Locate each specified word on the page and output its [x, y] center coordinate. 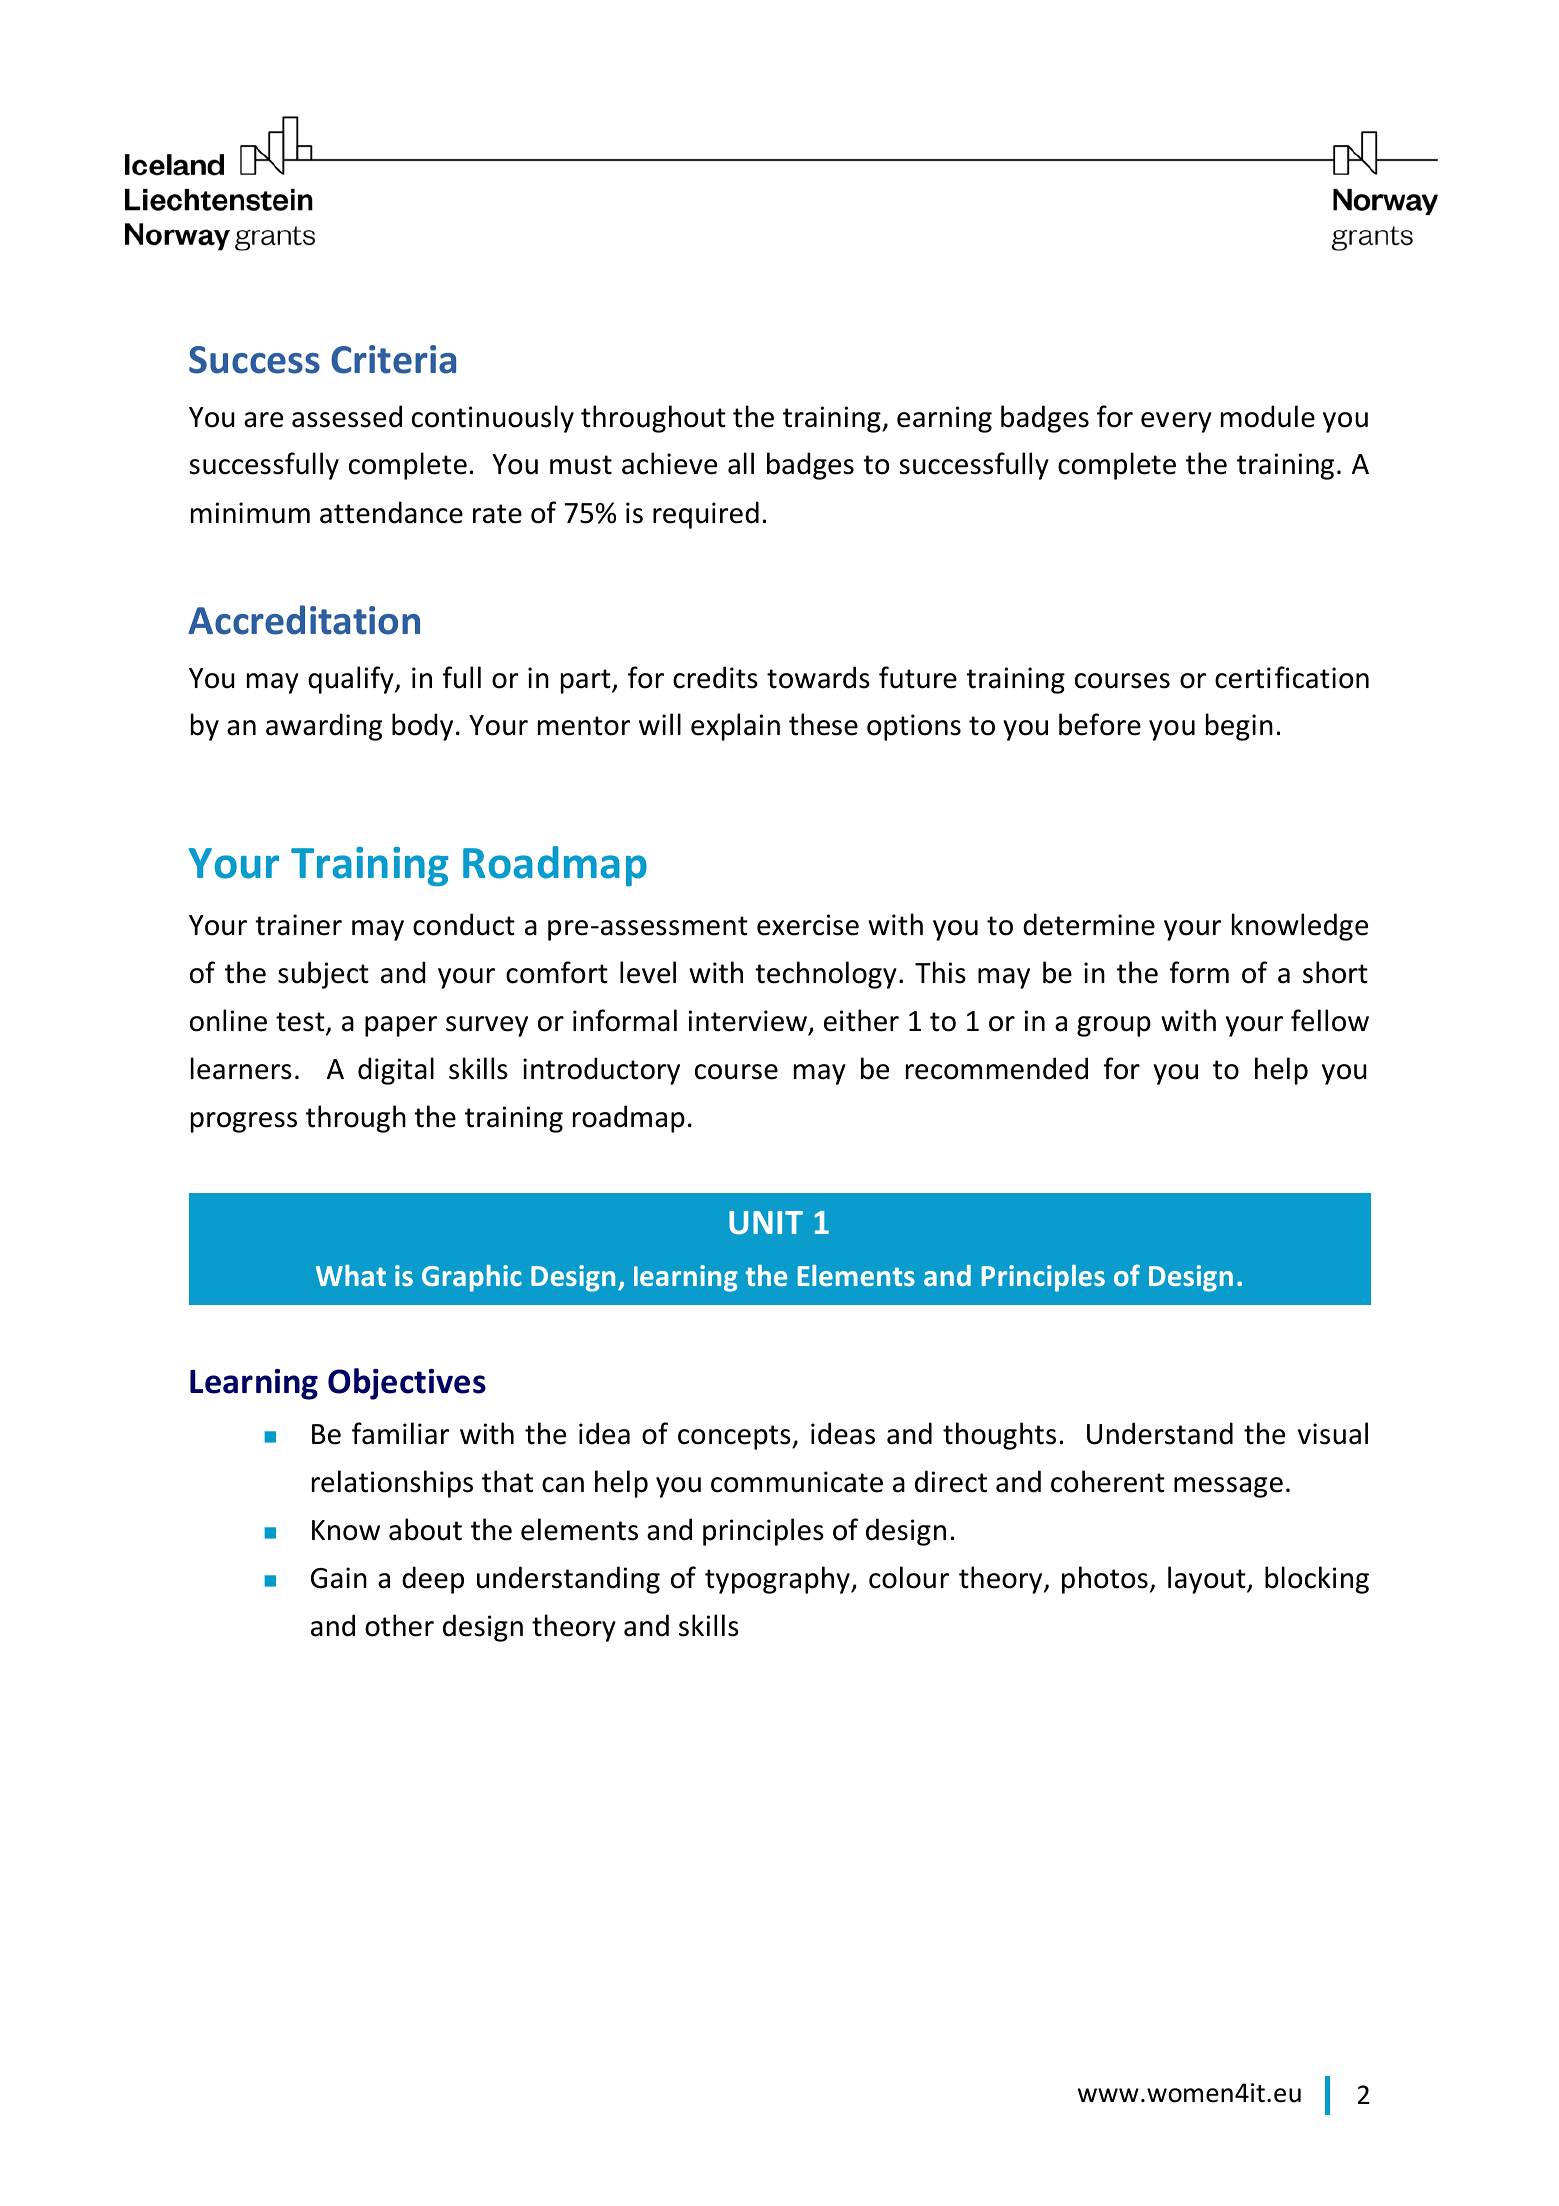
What [351, 1275]
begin [1239, 727]
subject [323, 975]
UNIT [766, 1223]
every [1176, 422]
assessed [347, 416]
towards [818, 677]
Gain [339, 1578]
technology [826, 975]
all [741, 463]
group [1114, 1026]
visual [1333, 1433]
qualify [352, 680]
